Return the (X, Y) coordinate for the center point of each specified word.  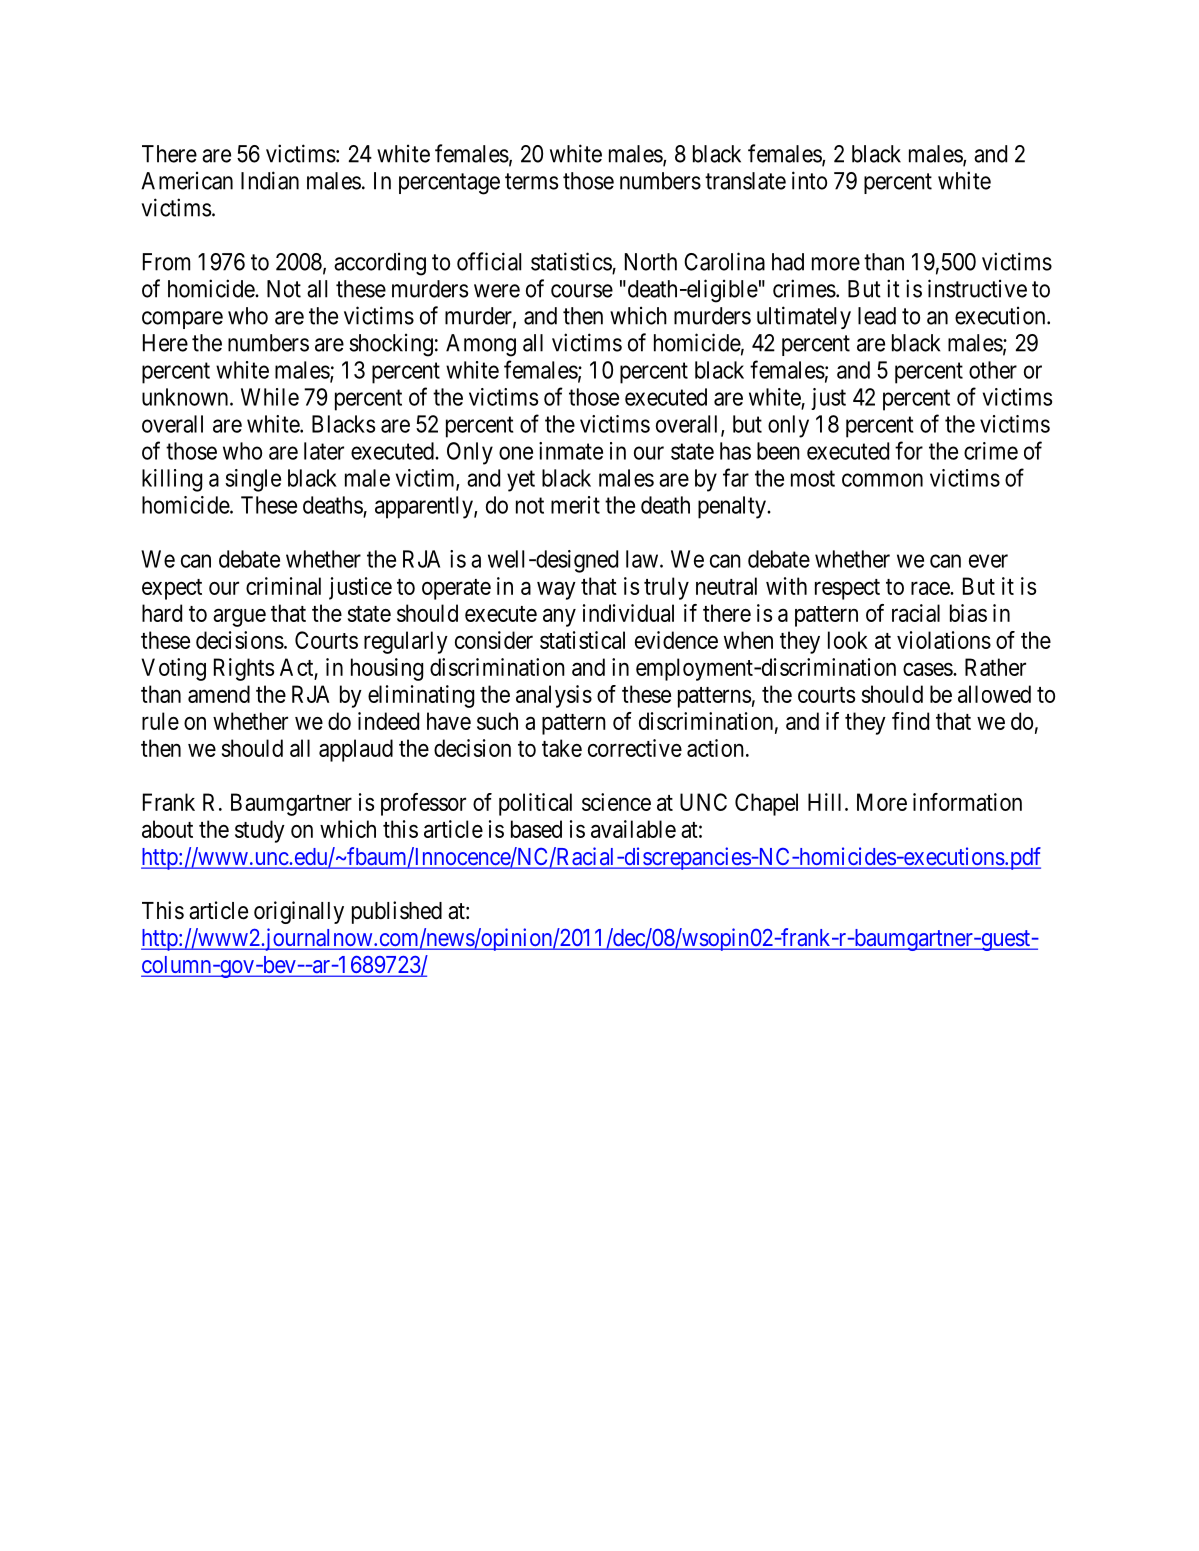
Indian (270, 180)
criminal (283, 586)
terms (531, 181)
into (809, 180)
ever (988, 561)
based (536, 829)
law (642, 559)
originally (299, 912)
